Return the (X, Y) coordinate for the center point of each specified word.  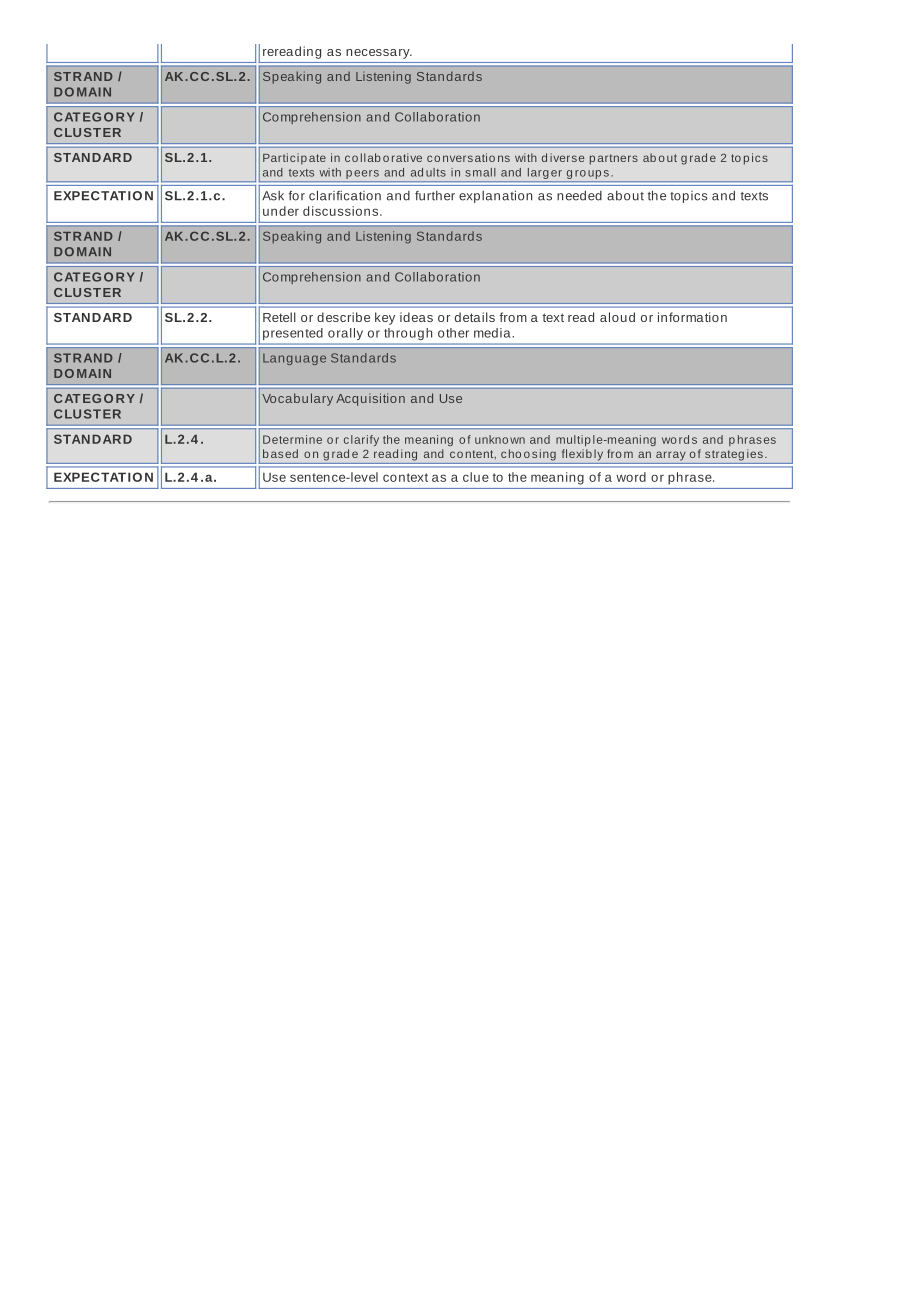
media (493, 333)
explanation (495, 196)
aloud (617, 317)
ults (436, 172)
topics (689, 197)
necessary (379, 54)
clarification (345, 195)
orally (345, 334)
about (625, 196)
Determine (292, 439)
